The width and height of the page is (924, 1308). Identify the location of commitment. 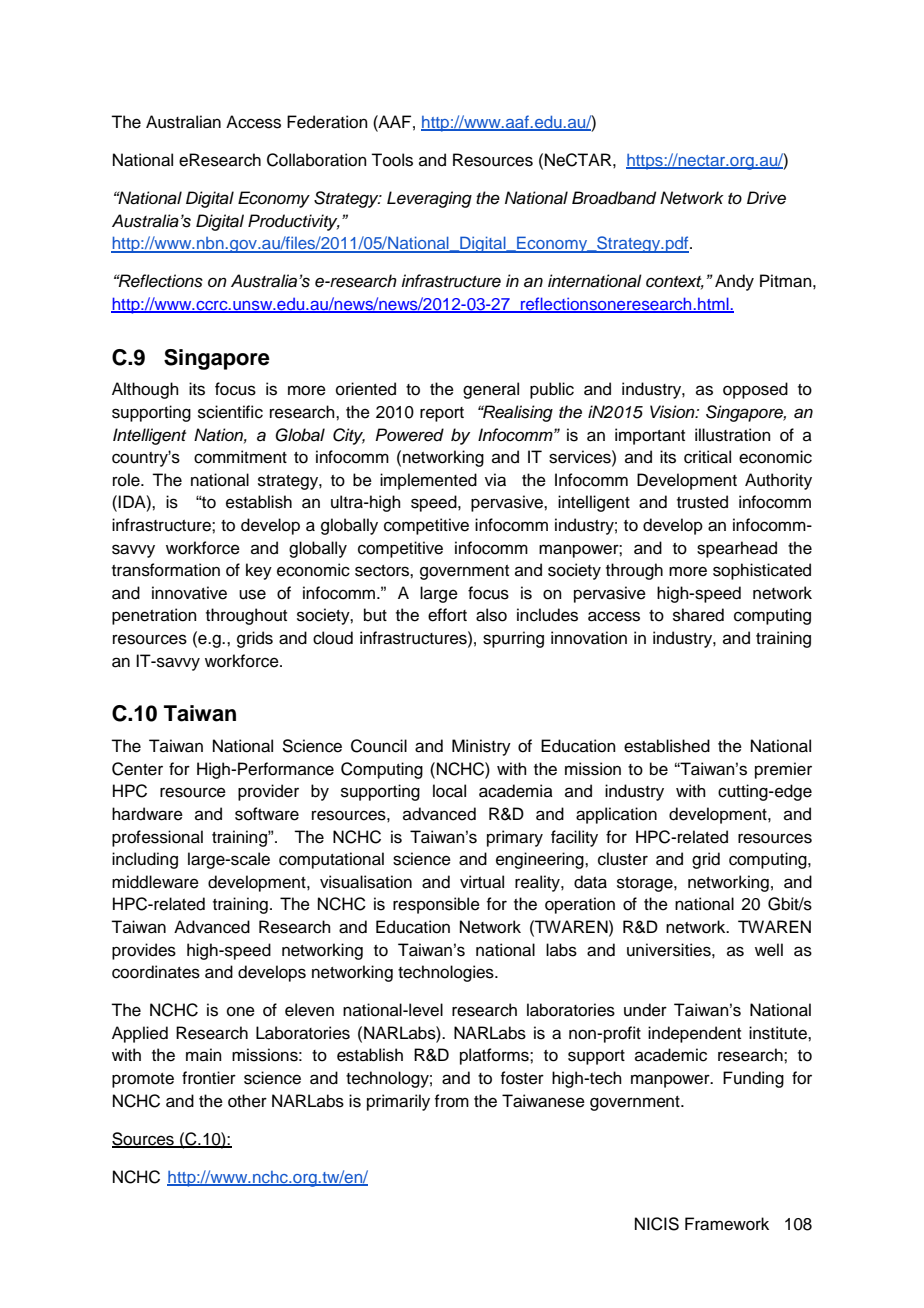
(240, 457).
